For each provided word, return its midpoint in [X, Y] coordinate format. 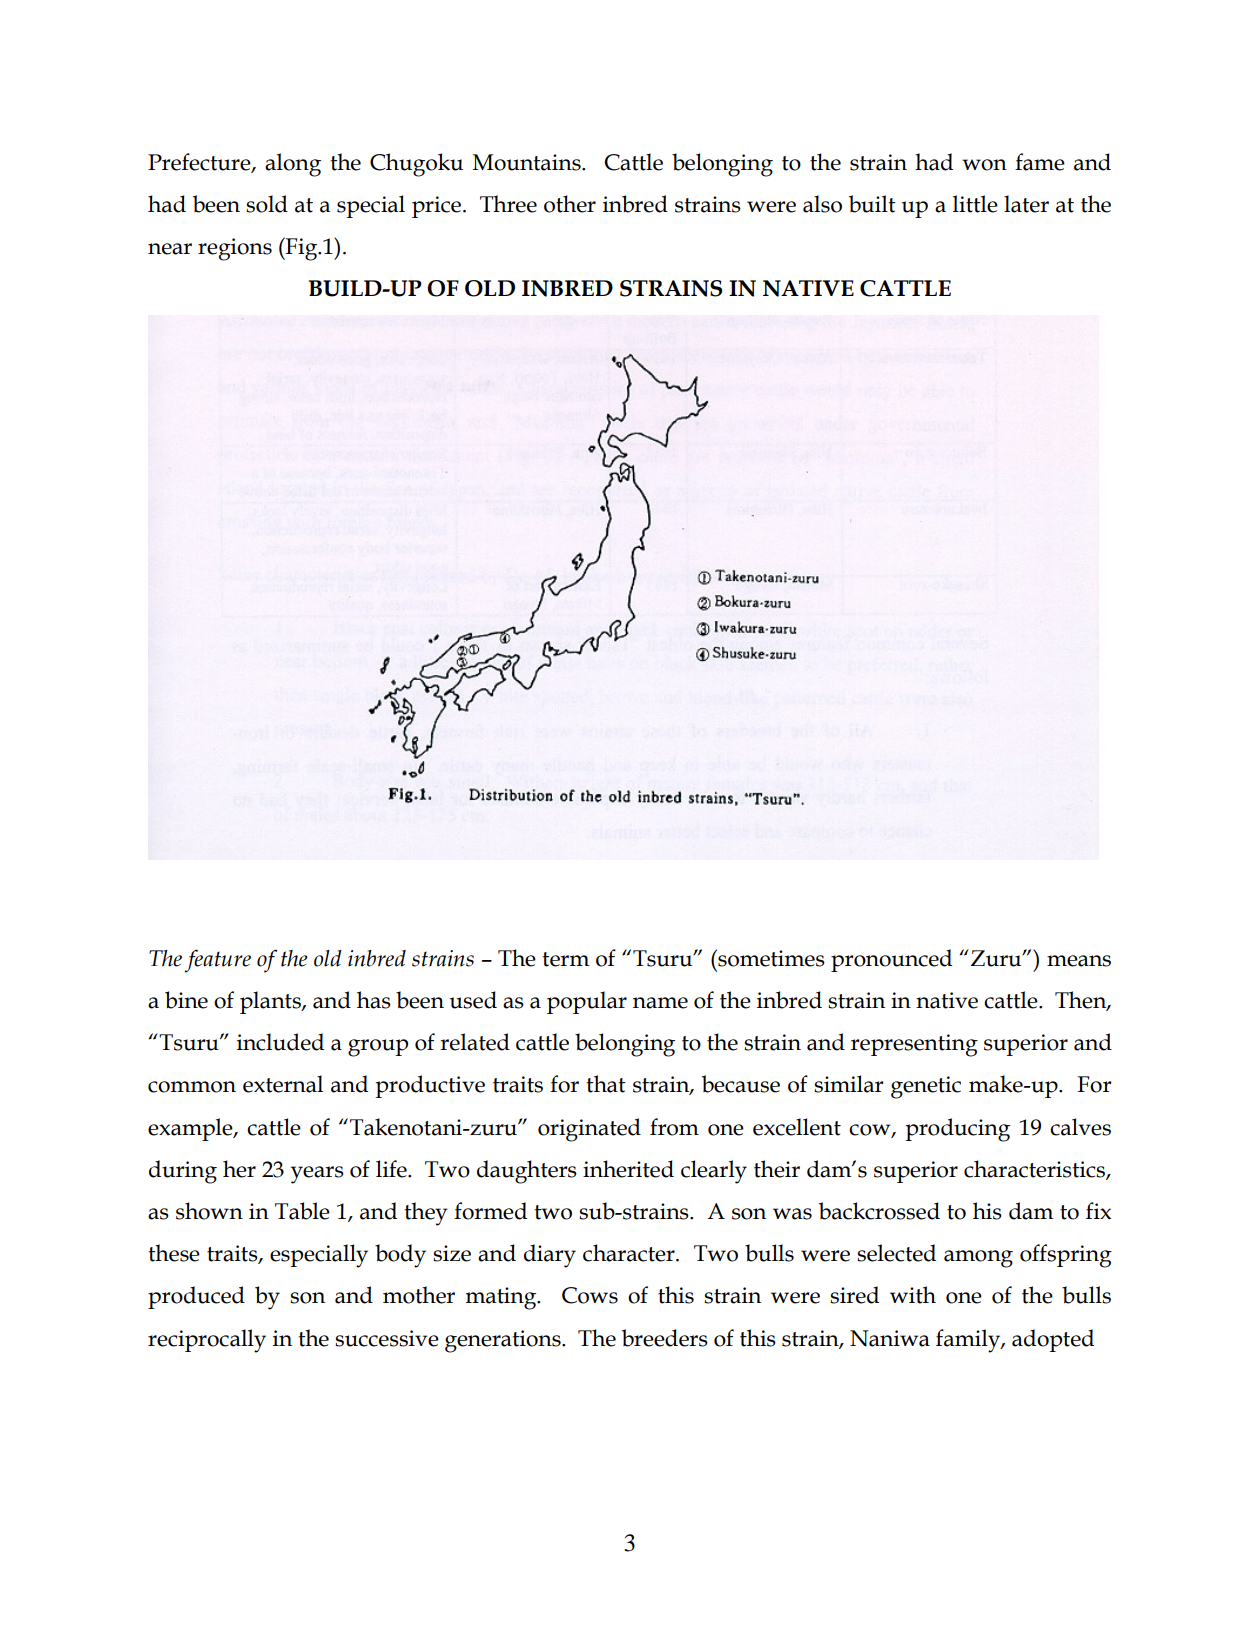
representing [914, 1045]
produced [196, 1297]
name [660, 1003]
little [975, 204]
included [280, 1042]
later [1026, 204]
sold [267, 204]
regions [235, 249]
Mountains [528, 162]
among [978, 1259]
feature [218, 961]
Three [508, 204]
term [566, 959]
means [1079, 961]
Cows [590, 1295]
